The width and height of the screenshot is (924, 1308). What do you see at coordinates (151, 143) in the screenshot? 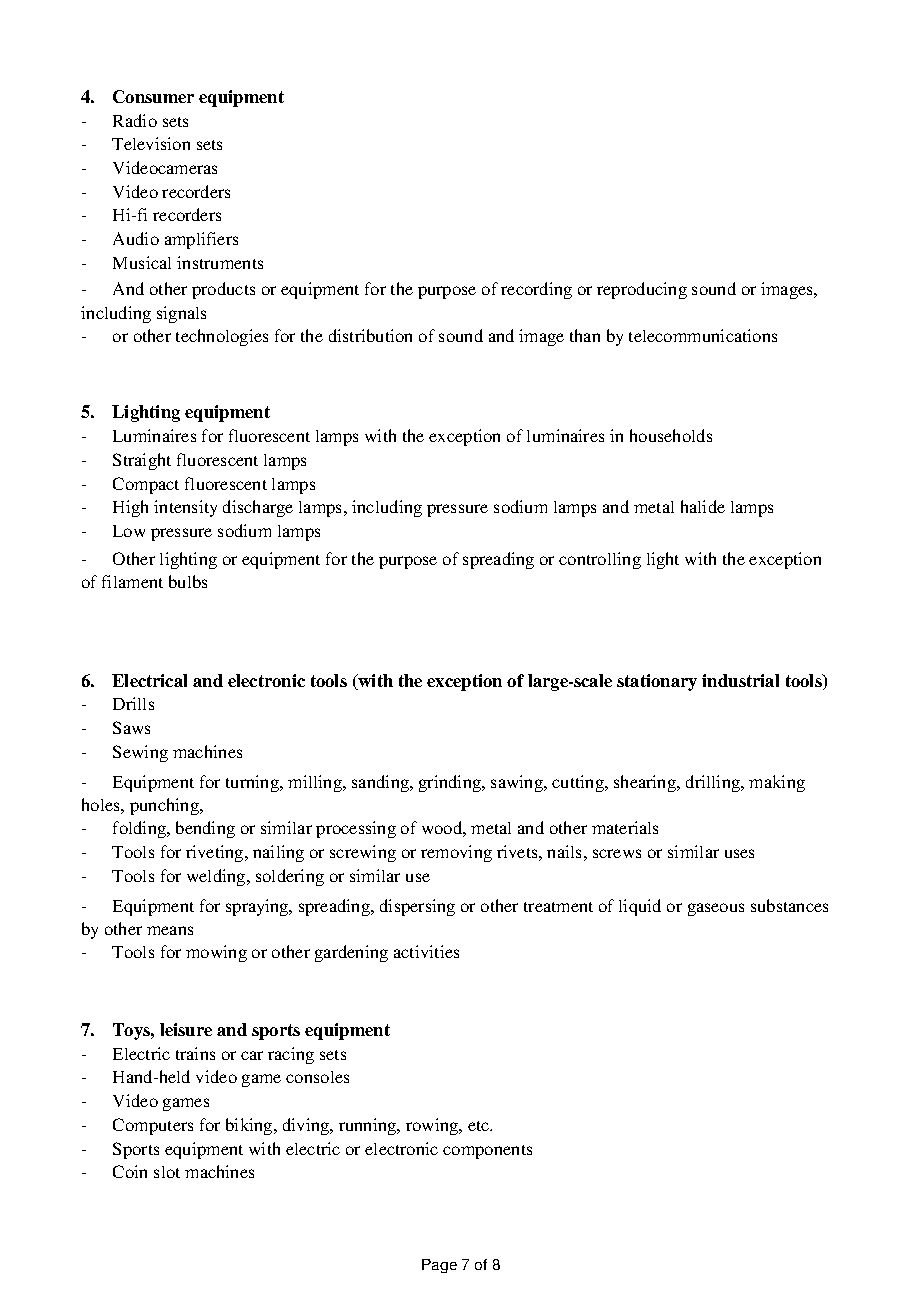
I see `Television` at bounding box center [151, 143].
